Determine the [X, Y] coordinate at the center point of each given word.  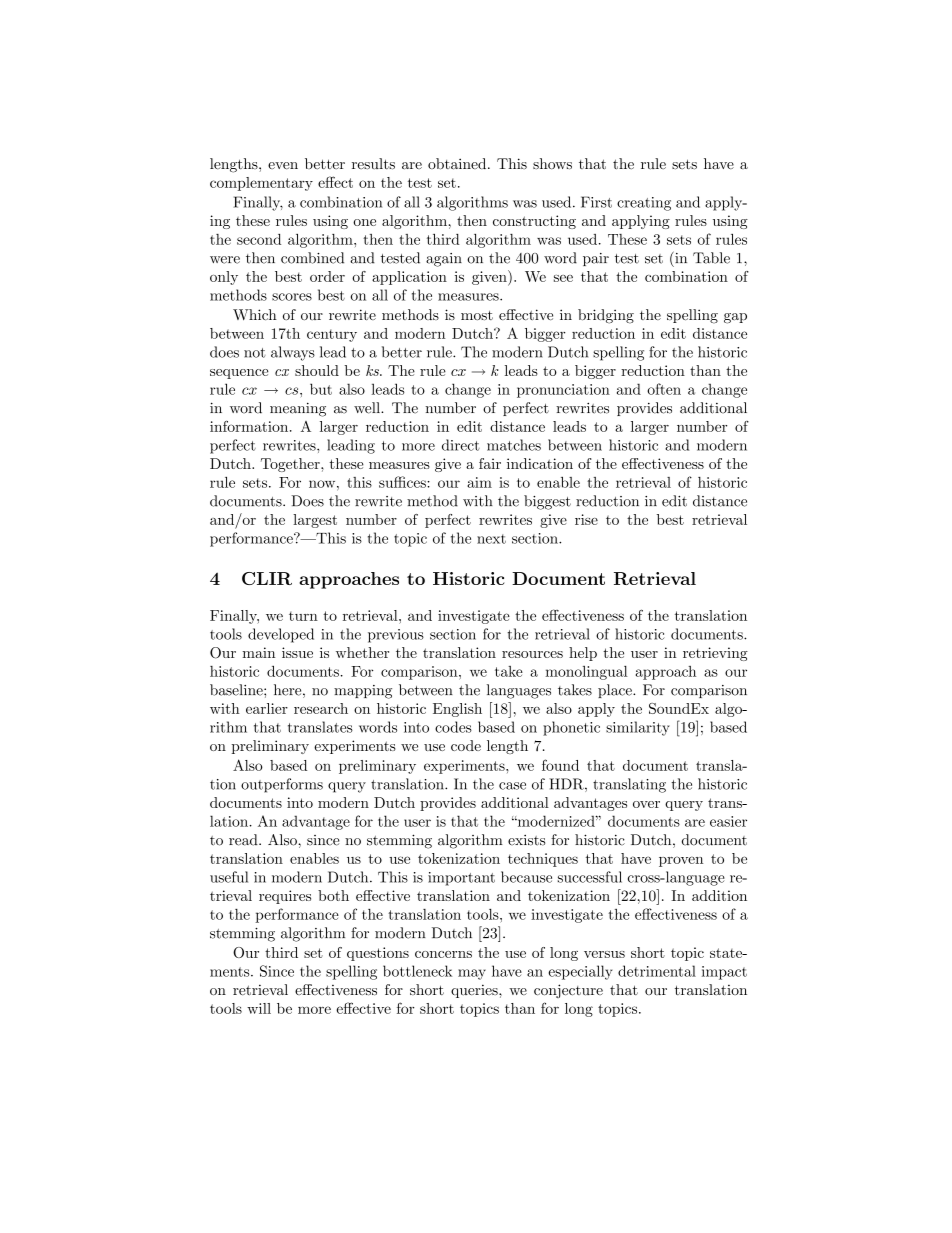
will [259, 1008]
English [457, 710]
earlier [267, 708]
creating [644, 204]
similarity [638, 728]
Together [291, 465]
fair [490, 463]
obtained [458, 164]
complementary [261, 184]
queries [475, 991]
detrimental [657, 971]
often [664, 389]
